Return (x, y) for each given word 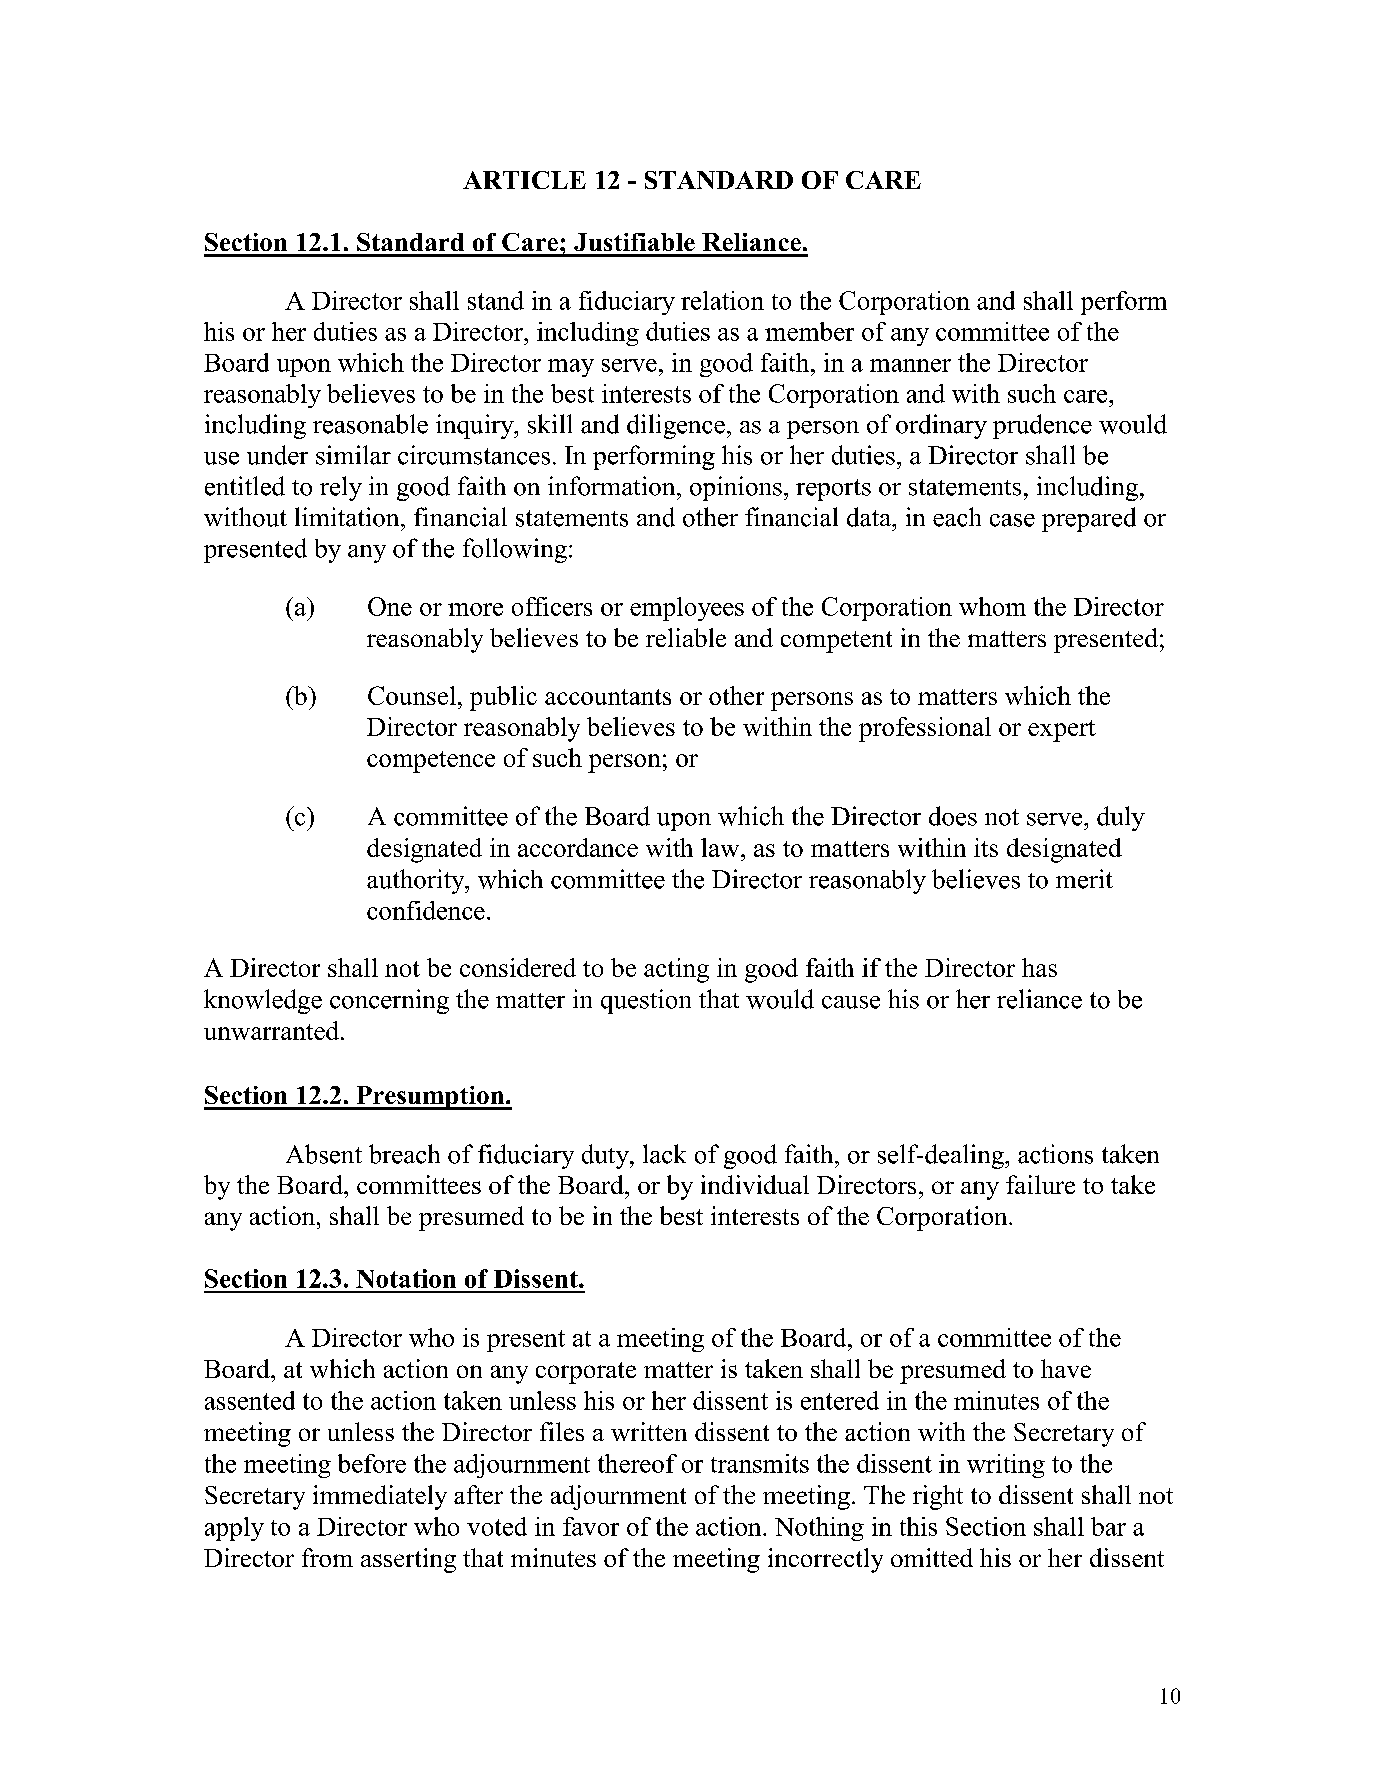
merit (1084, 879)
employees (687, 609)
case (1012, 520)
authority (417, 881)
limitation (348, 517)
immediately (380, 1497)
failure (1040, 1184)
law (721, 847)
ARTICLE (524, 180)
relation (722, 300)
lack (664, 1154)
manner (910, 365)
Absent (324, 1154)
